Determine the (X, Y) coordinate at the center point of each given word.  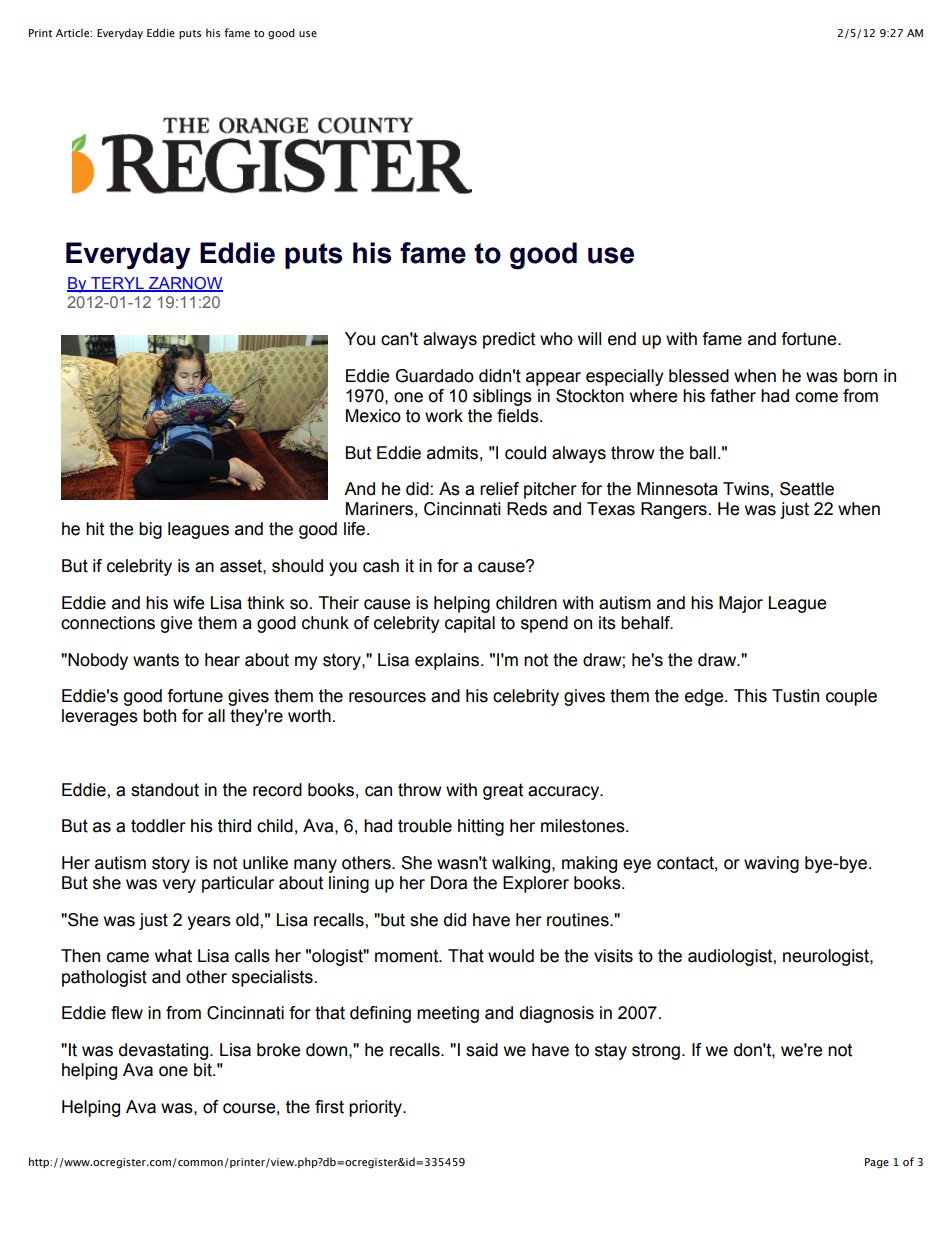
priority (376, 1108)
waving (771, 864)
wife (189, 603)
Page (877, 1163)
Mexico (373, 416)
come (816, 397)
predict (509, 340)
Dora (449, 883)
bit (204, 1070)
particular (238, 884)
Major (741, 604)
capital (470, 624)
